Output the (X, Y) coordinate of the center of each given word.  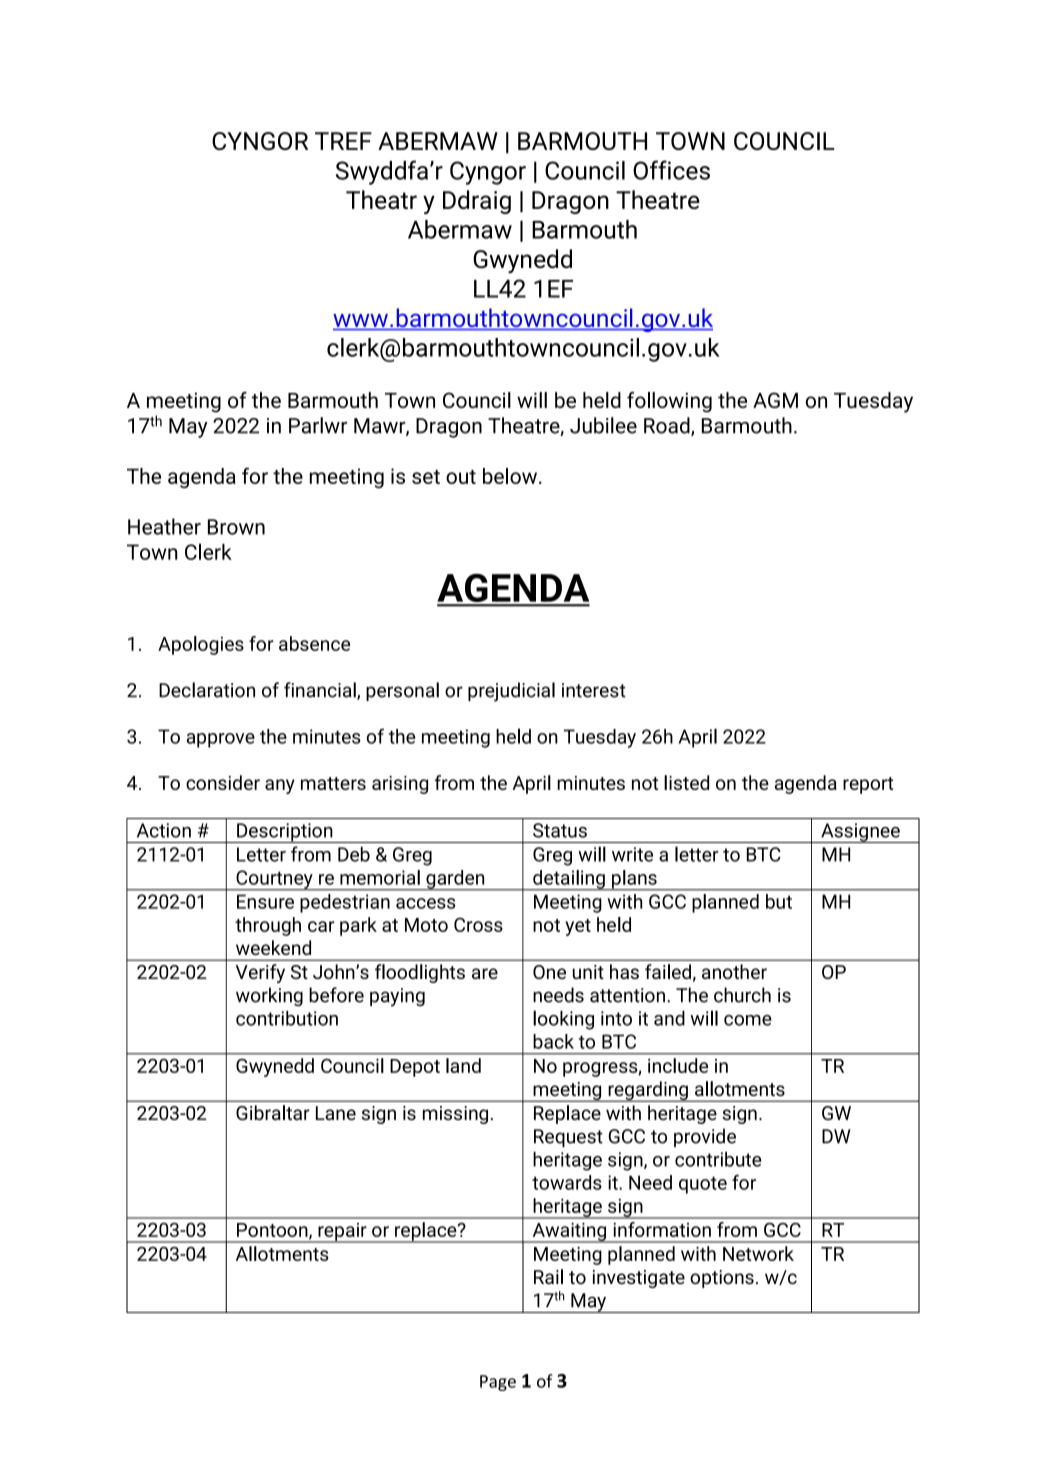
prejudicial (511, 692)
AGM (775, 400)
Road (668, 426)
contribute (718, 1159)
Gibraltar (273, 1112)
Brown (236, 527)
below (511, 476)
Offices (671, 170)
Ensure (265, 901)
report (868, 785)
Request (568, 1138)
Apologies (201, 645)
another (734, 971)
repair (342, 1233)
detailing (569, 880)
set (426, 477)
